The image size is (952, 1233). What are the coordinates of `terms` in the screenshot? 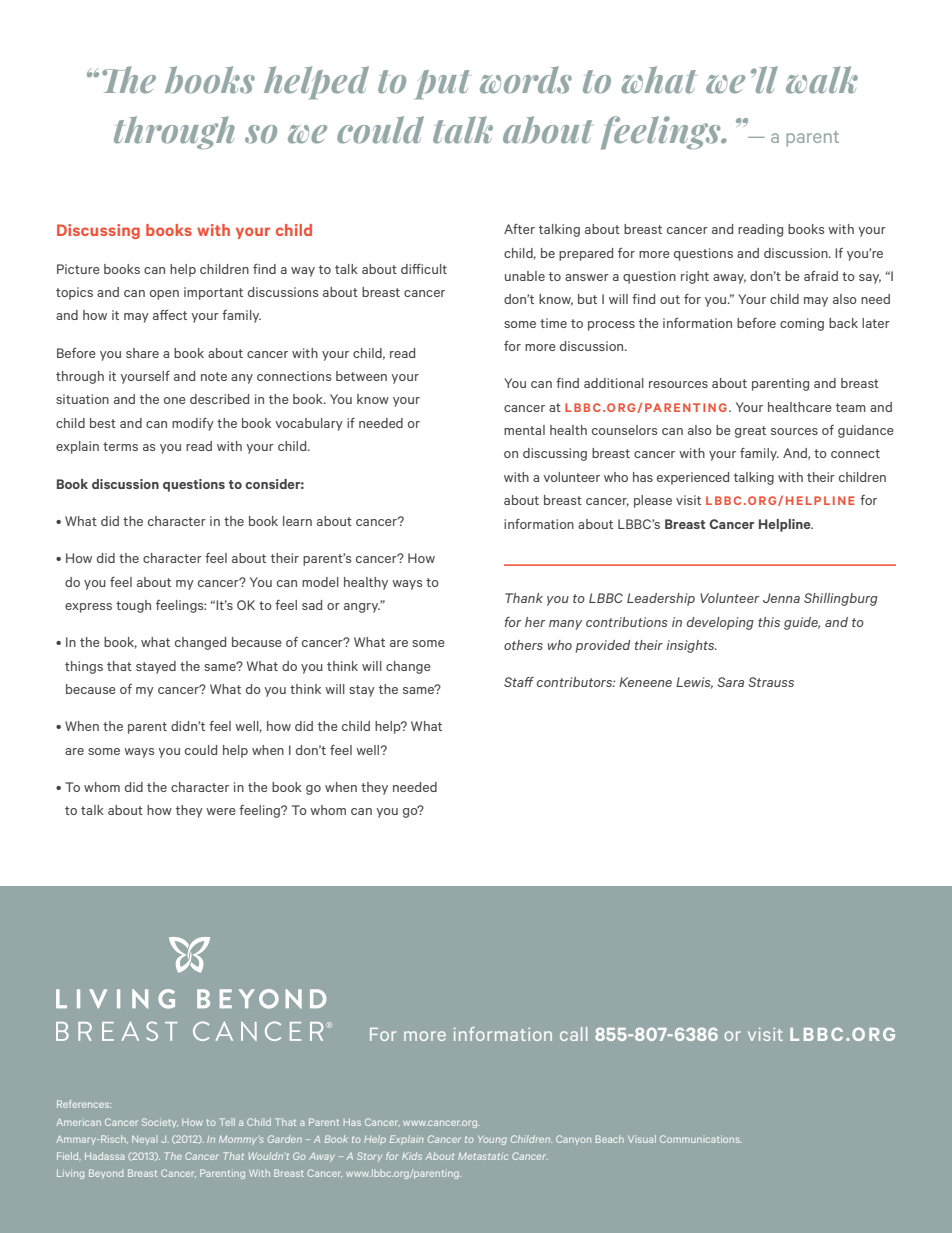 It's located at (120, 446).
